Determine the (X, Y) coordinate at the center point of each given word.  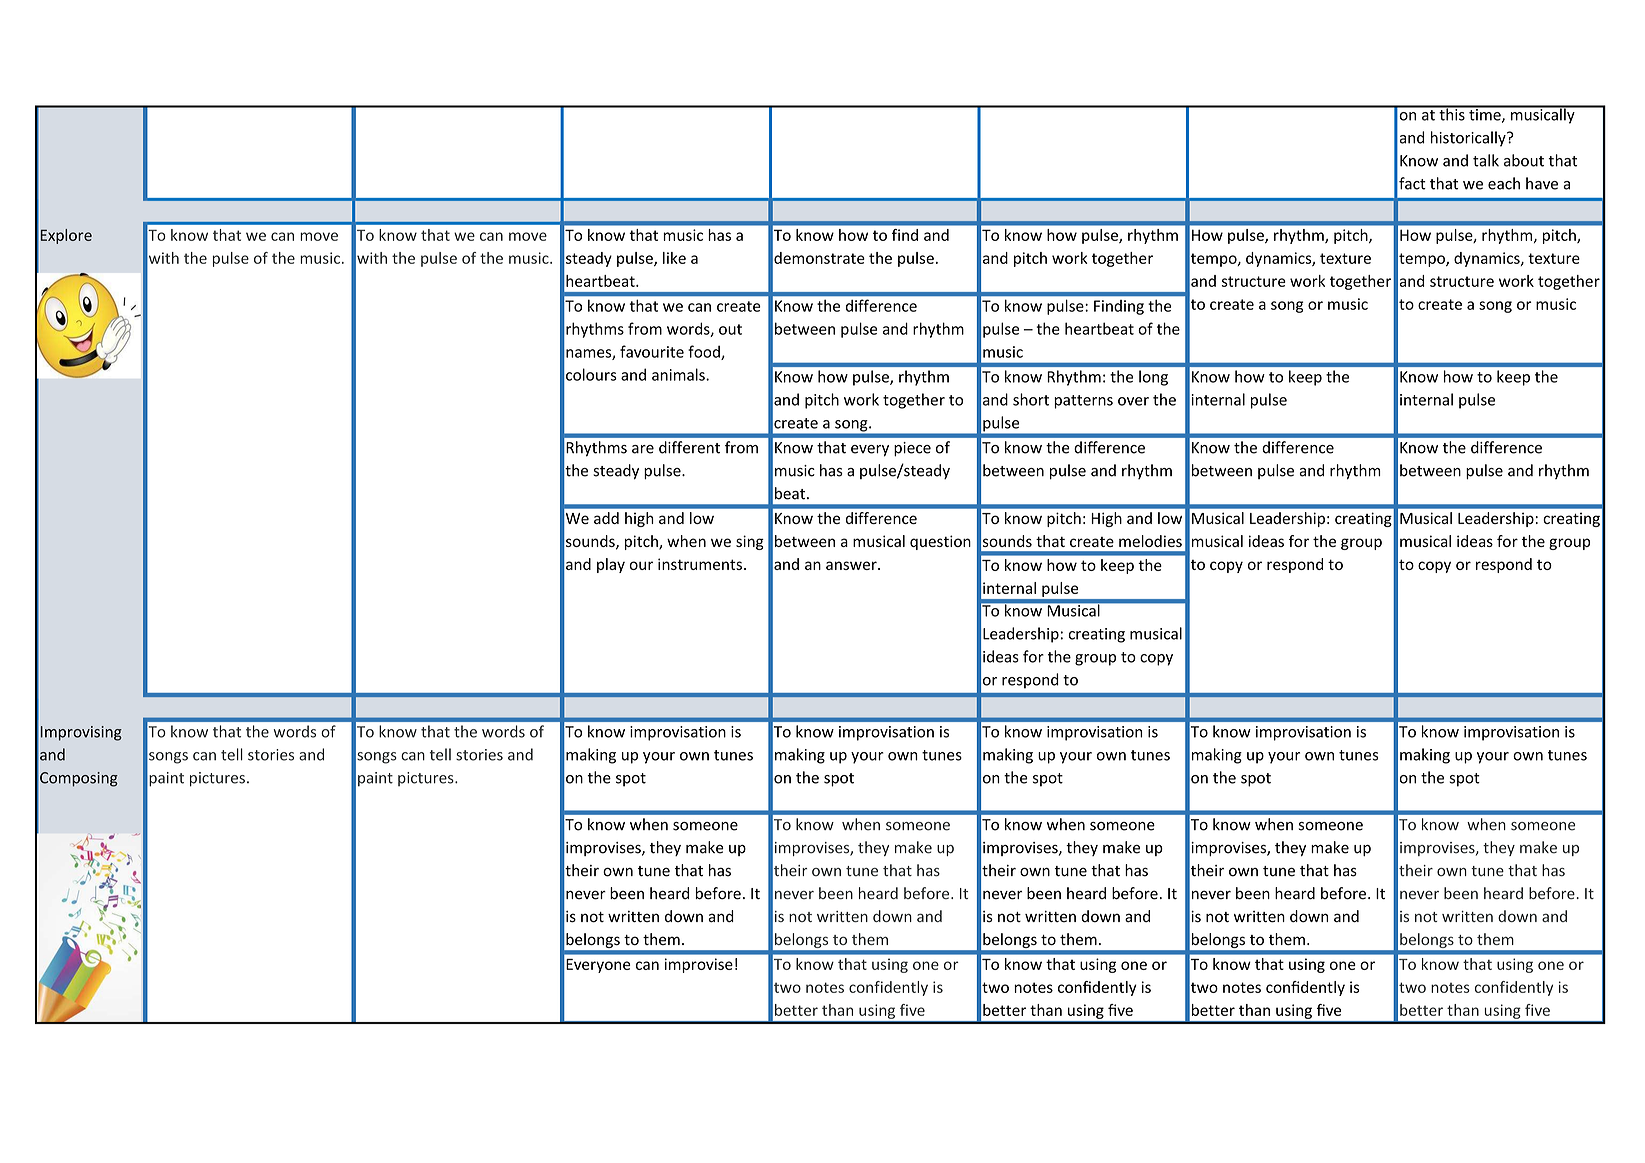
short (1031, 399)
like (674, 258)
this (1452, 113)
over (1133, 401)
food (705, 352)
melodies (1150, 541)
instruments (700, 564)
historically (1469, 139)
